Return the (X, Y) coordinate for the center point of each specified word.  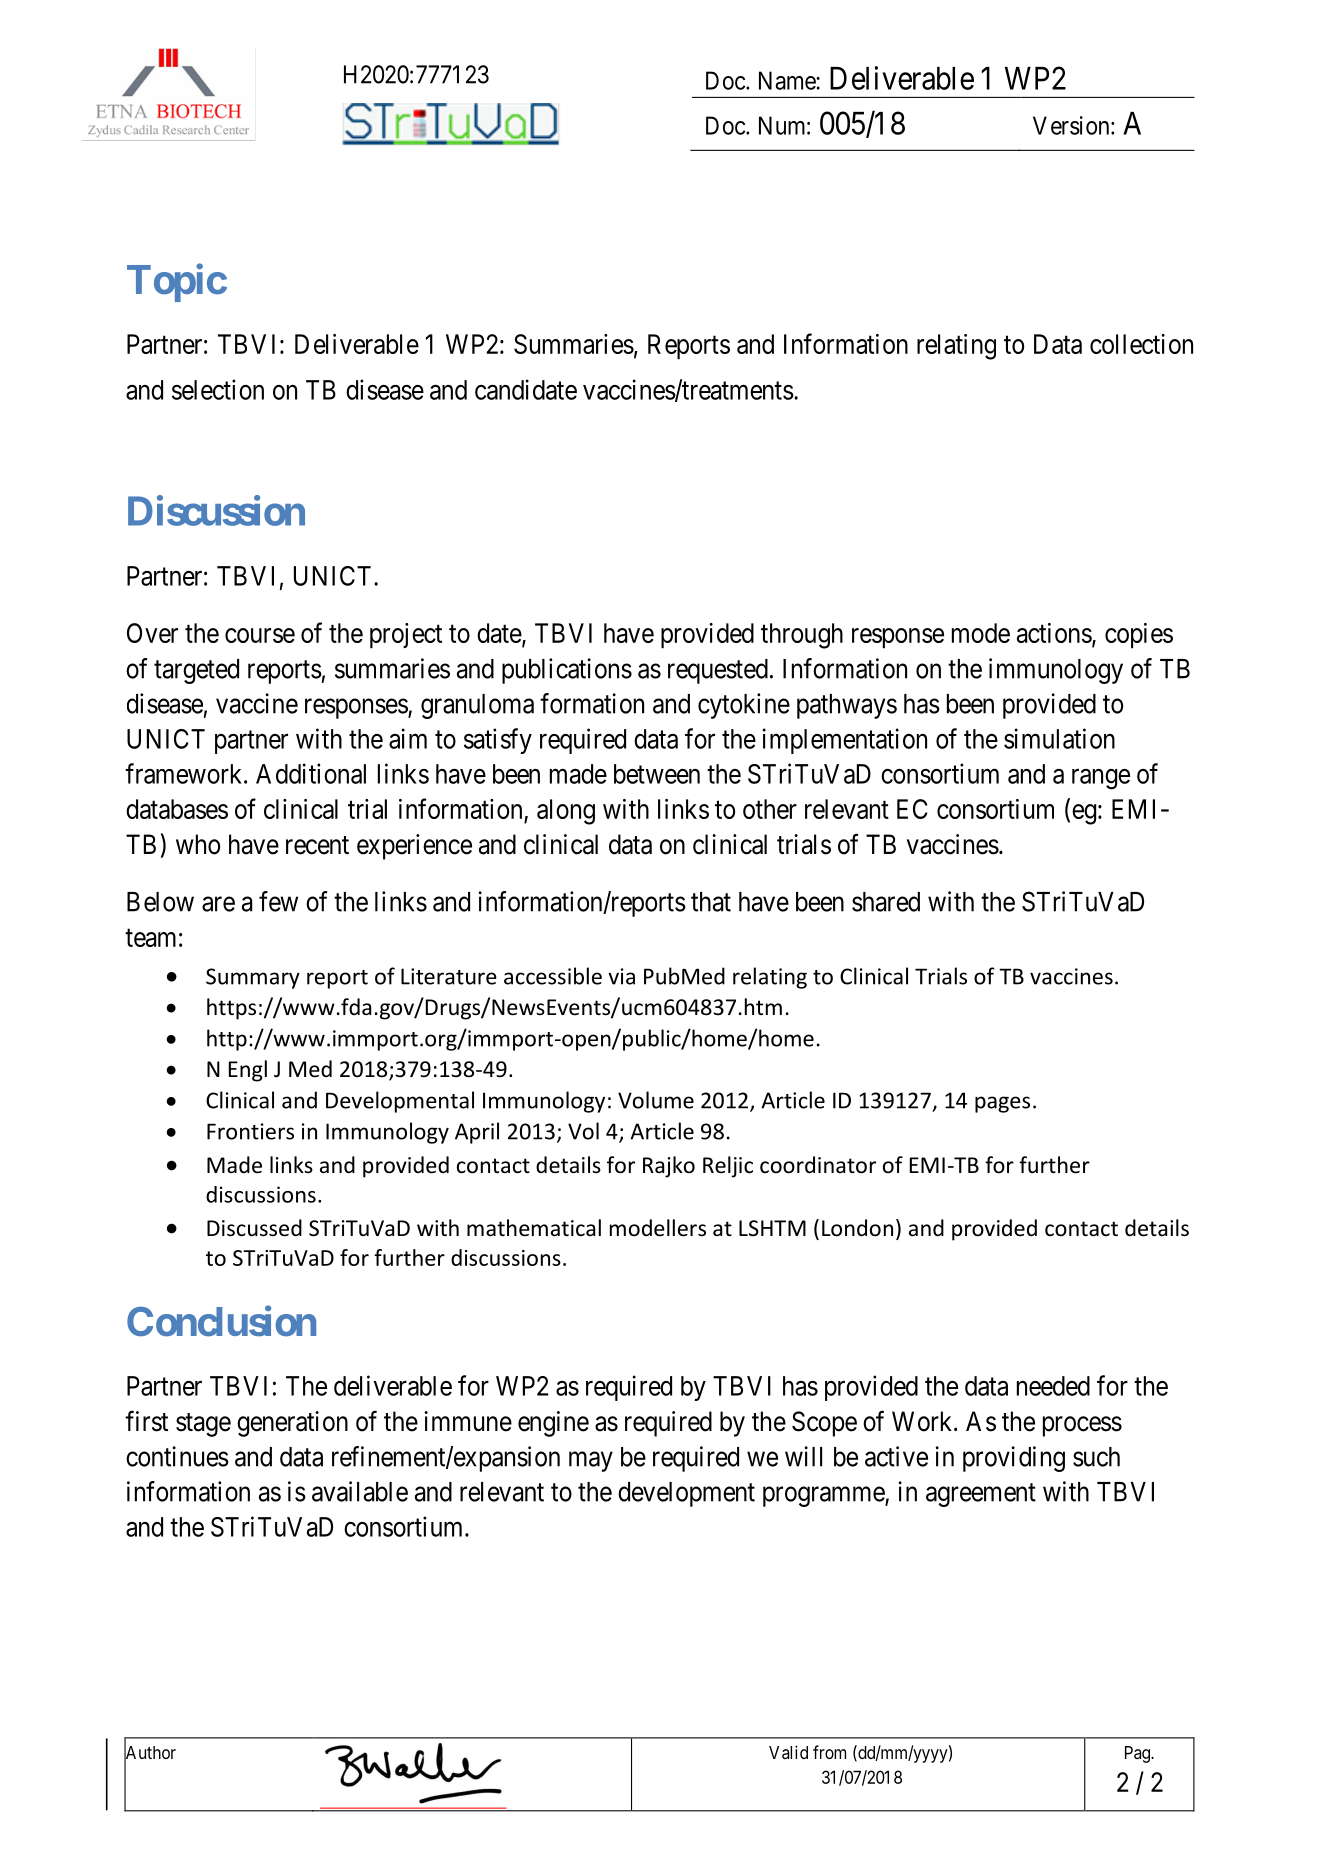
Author (150, 1753)
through (802, 636)
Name (788, 80)
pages (1002, 1104)
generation (292, 1424)
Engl (248, 1071)
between (657, 774)
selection (218, 389)
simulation (1059, 738)
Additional (311, 773)
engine (553, 1424)
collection (1141, 344)
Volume (656, 1100)
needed (1053, 1386)
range (1101, 779)
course (260, 635)
